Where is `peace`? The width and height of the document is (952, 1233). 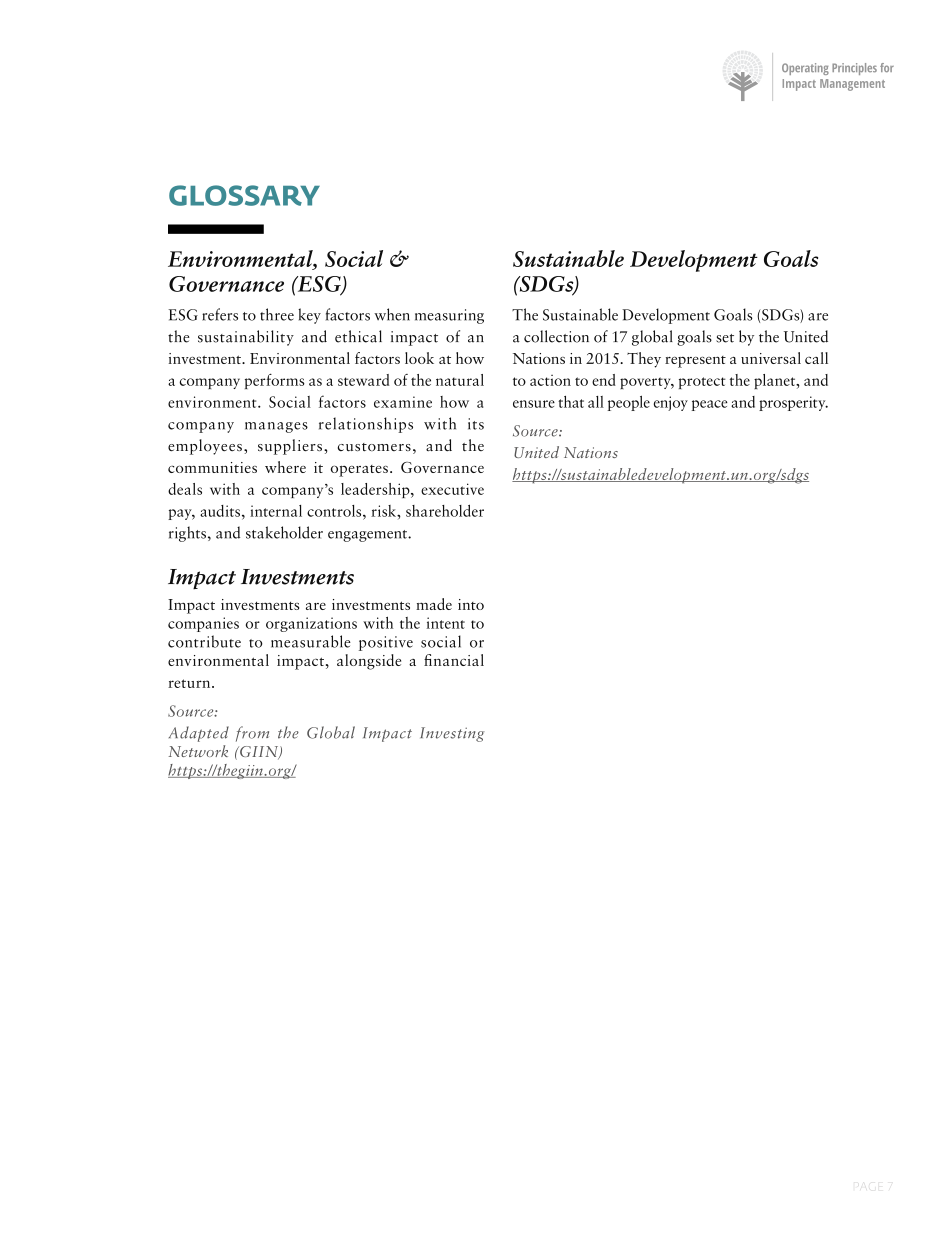
peace is located at coordinates (709, 405).
